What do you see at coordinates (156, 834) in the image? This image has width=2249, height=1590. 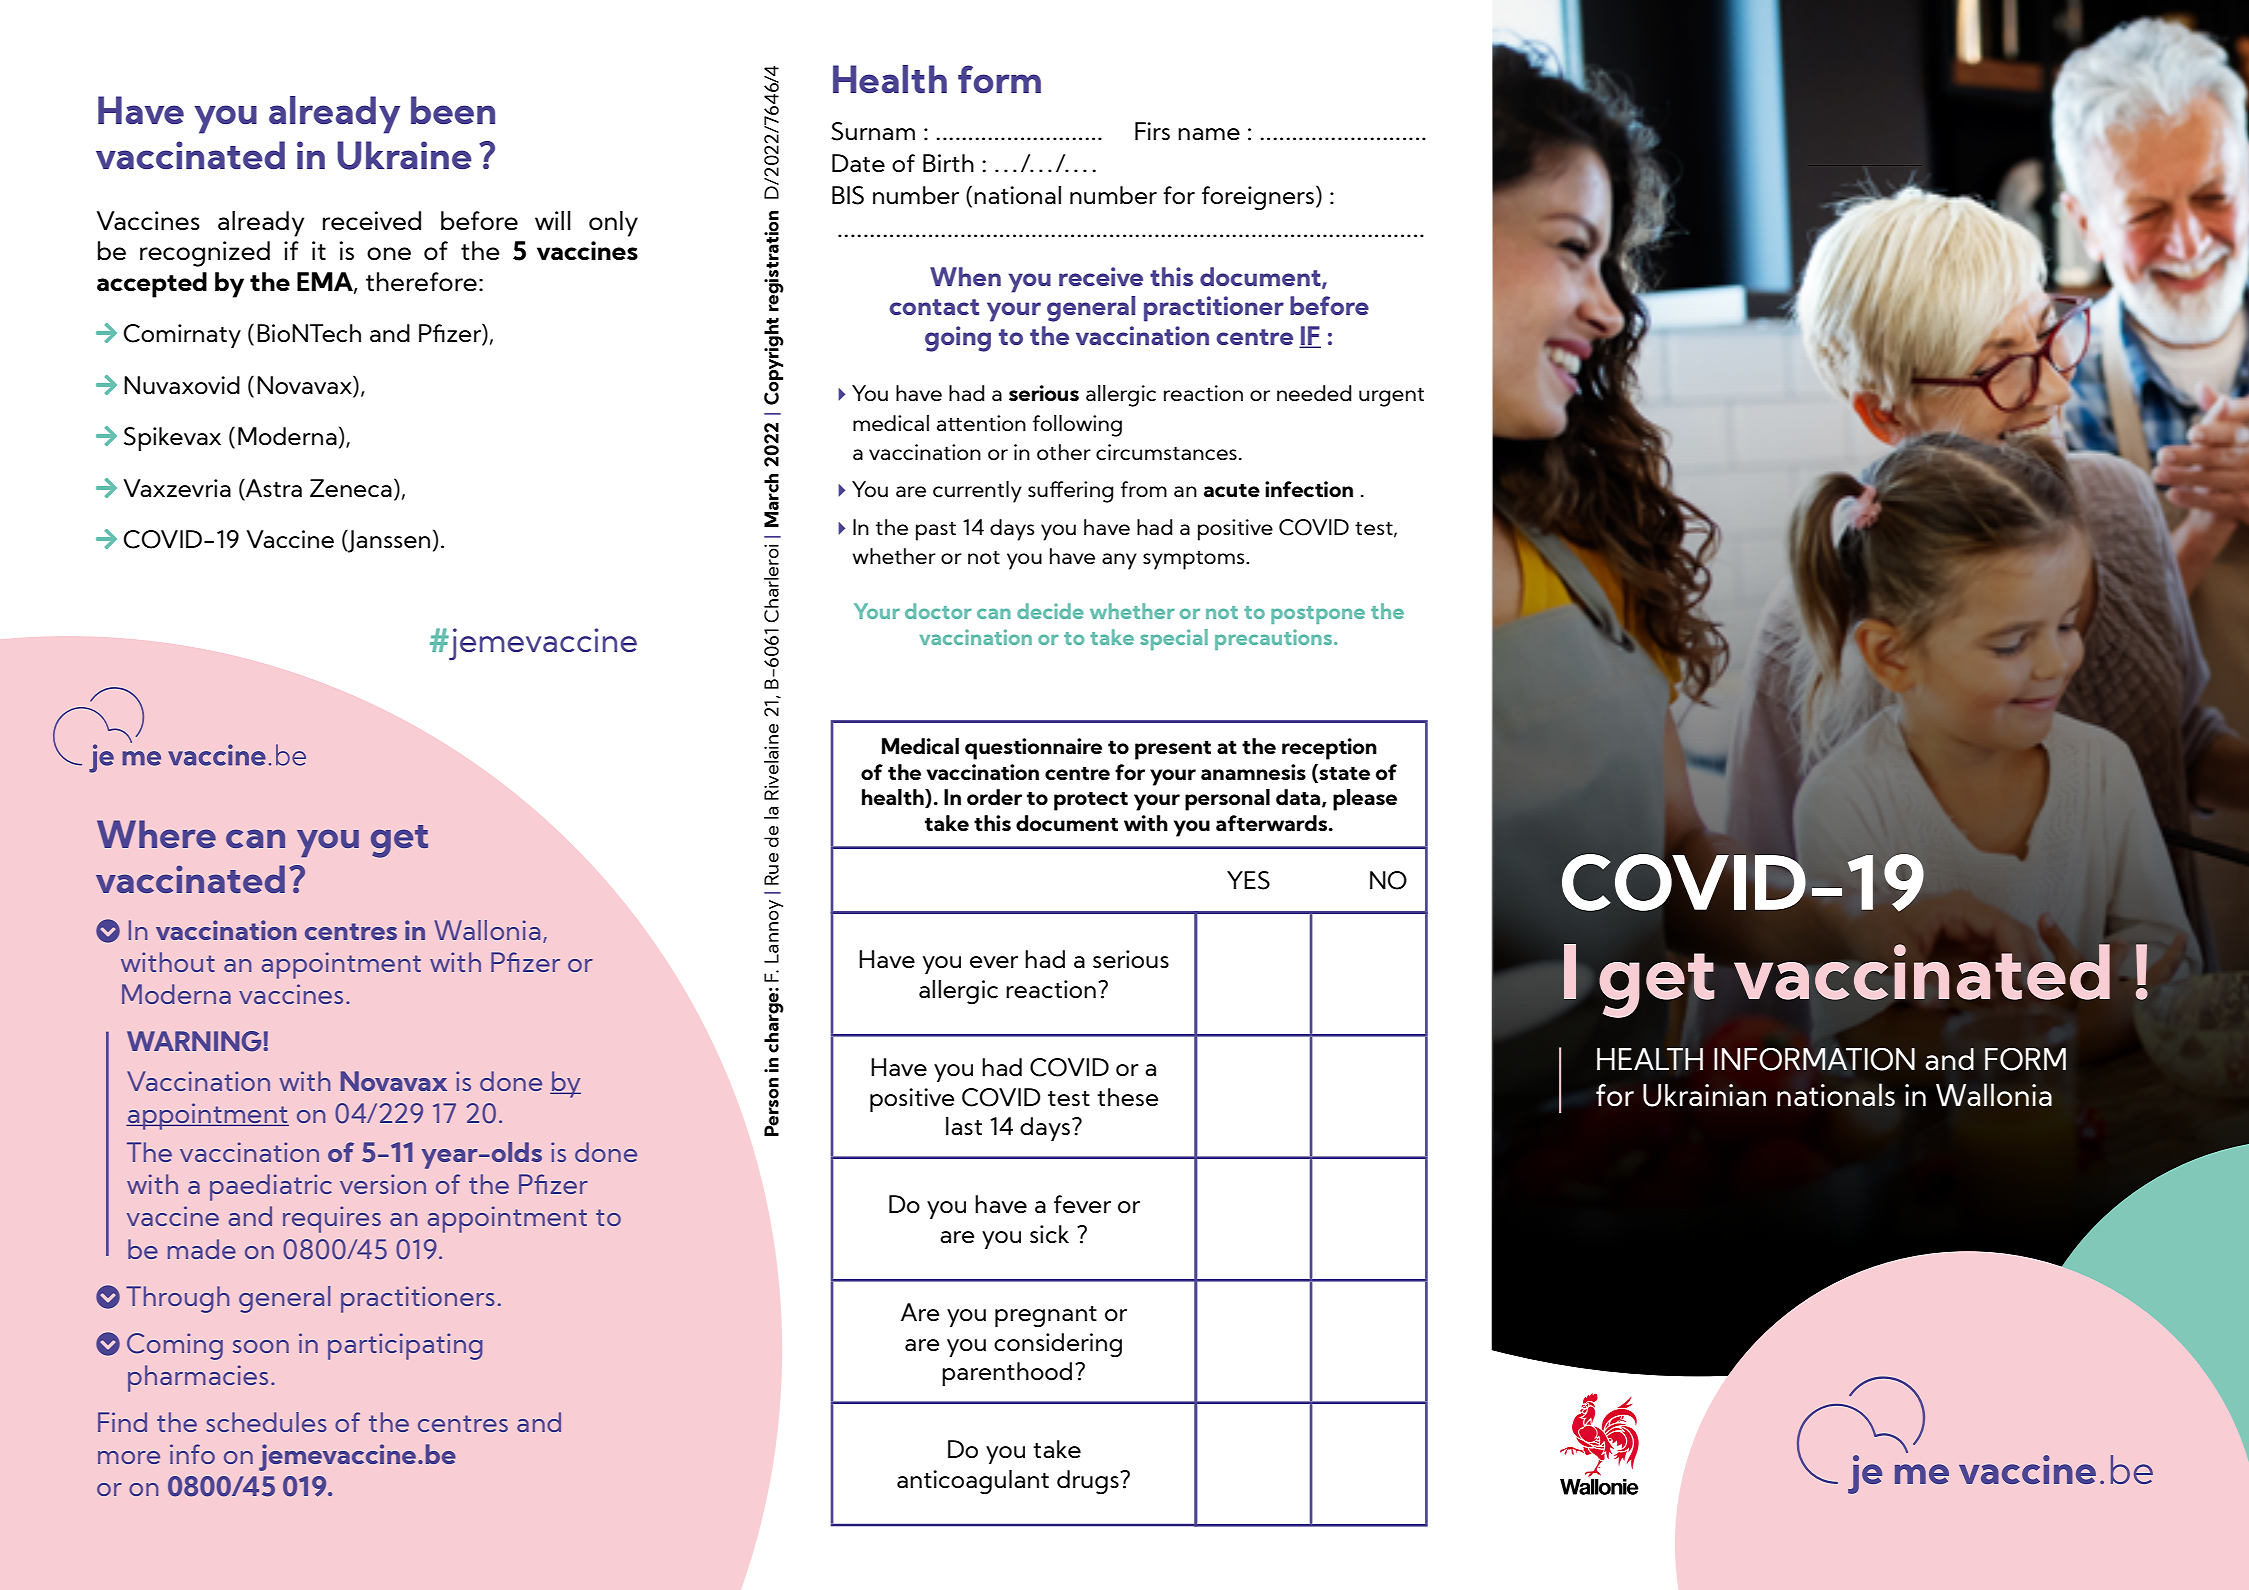 I see `Where` at bounding box center [156, 834].
